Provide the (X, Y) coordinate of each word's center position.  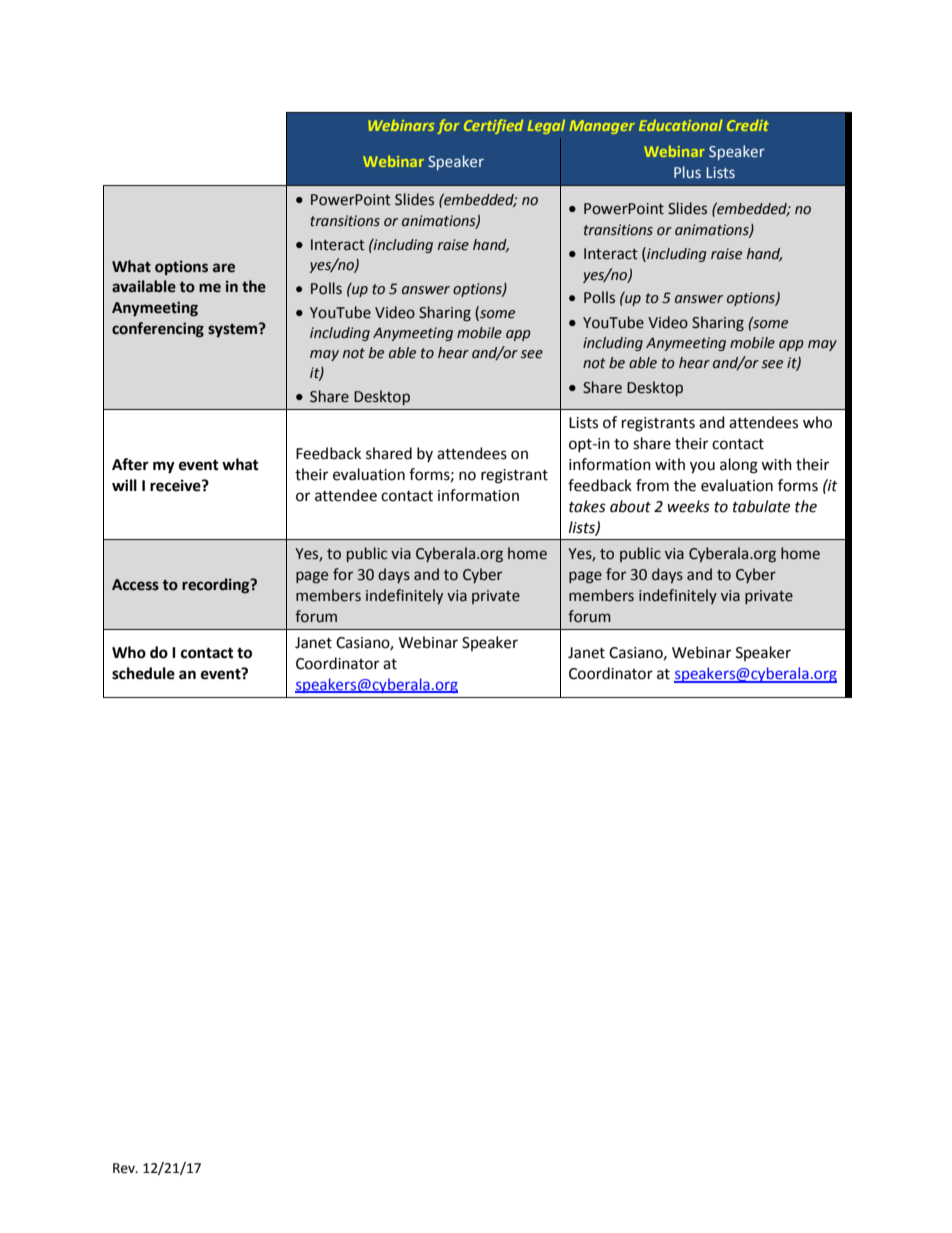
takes (587, 506)
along (739, 466)
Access (135, 585)
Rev (125, 1168)
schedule (143, 673)
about (630, 506)
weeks (688, 506)
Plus (687, 172)
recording (217, 585)
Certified (493, 126)
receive (176, 485)
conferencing (158, 330)
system (234, 330)
